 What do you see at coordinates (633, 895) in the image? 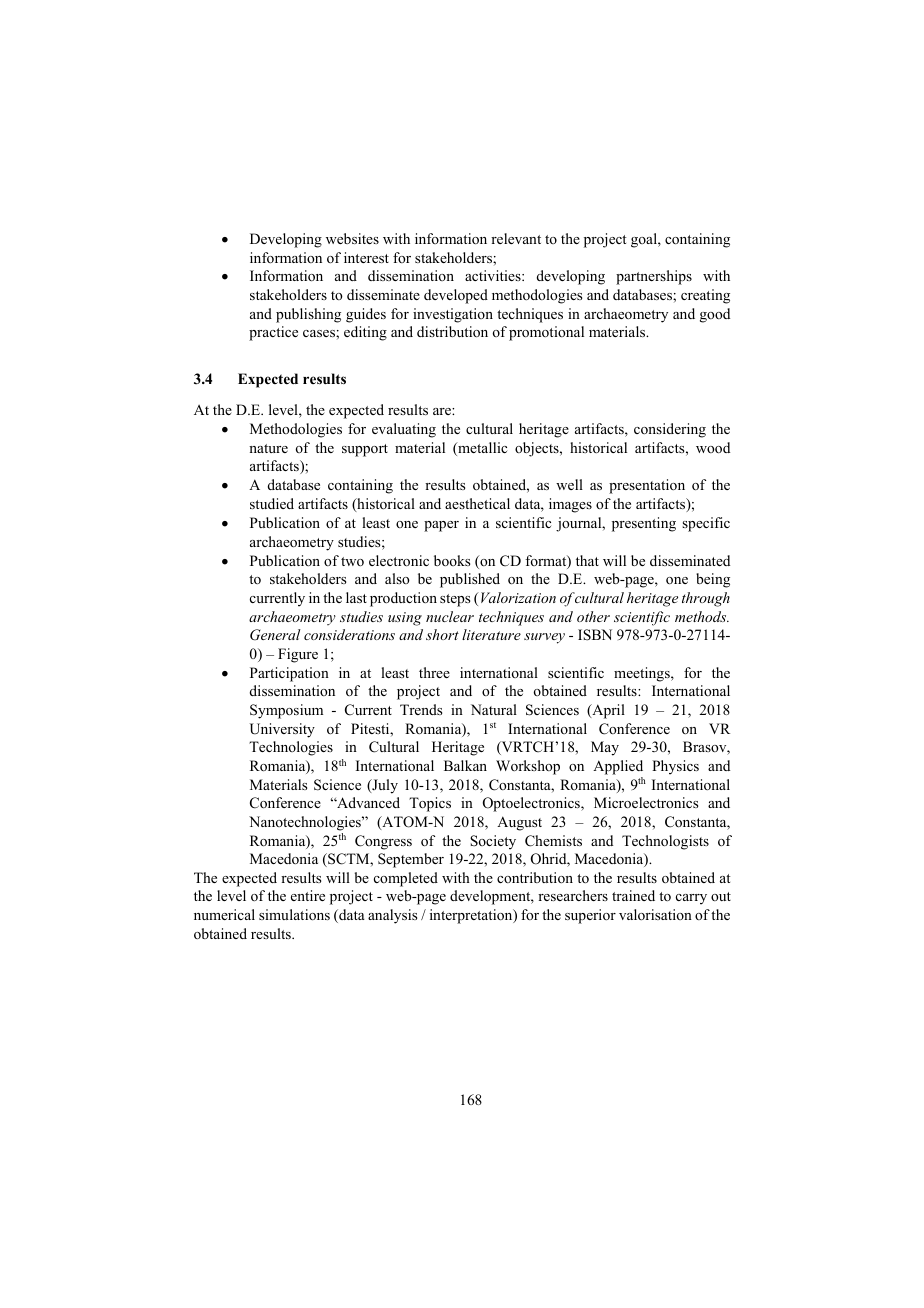
I see `trained` at bounding box center [633, 895].
